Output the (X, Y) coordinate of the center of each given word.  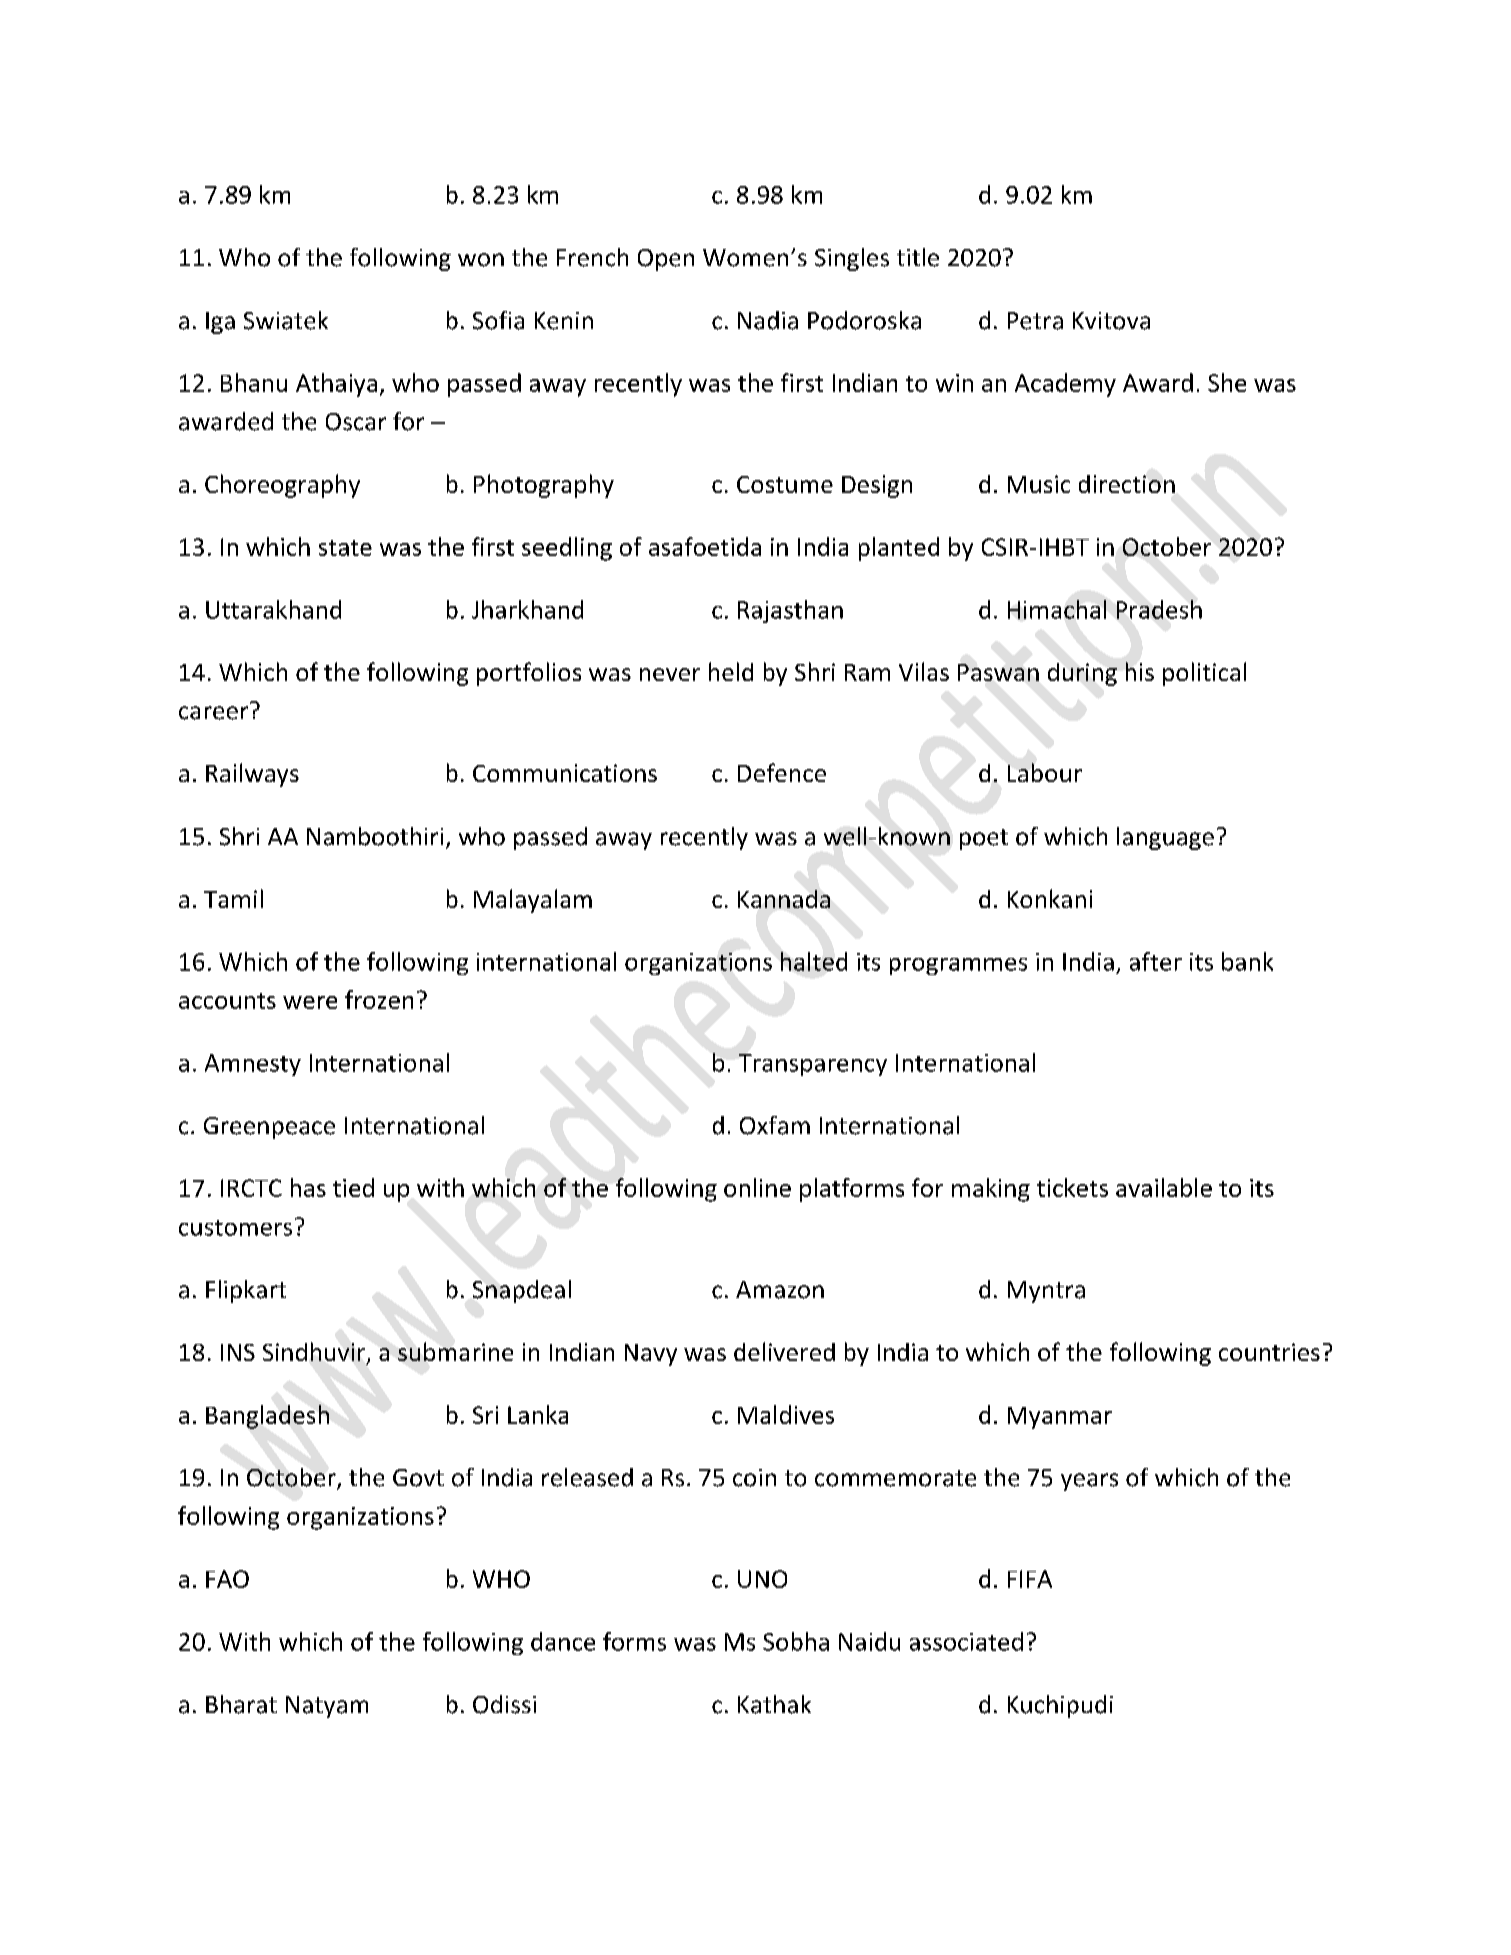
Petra (1035, 321)
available (1164, 1187)
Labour (1045, 772)
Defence (782, 772)
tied (353, 1187)
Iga (220, 323)
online (757, 1187)
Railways (252, 775)
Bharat (241, 1704)
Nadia (768, 320)
